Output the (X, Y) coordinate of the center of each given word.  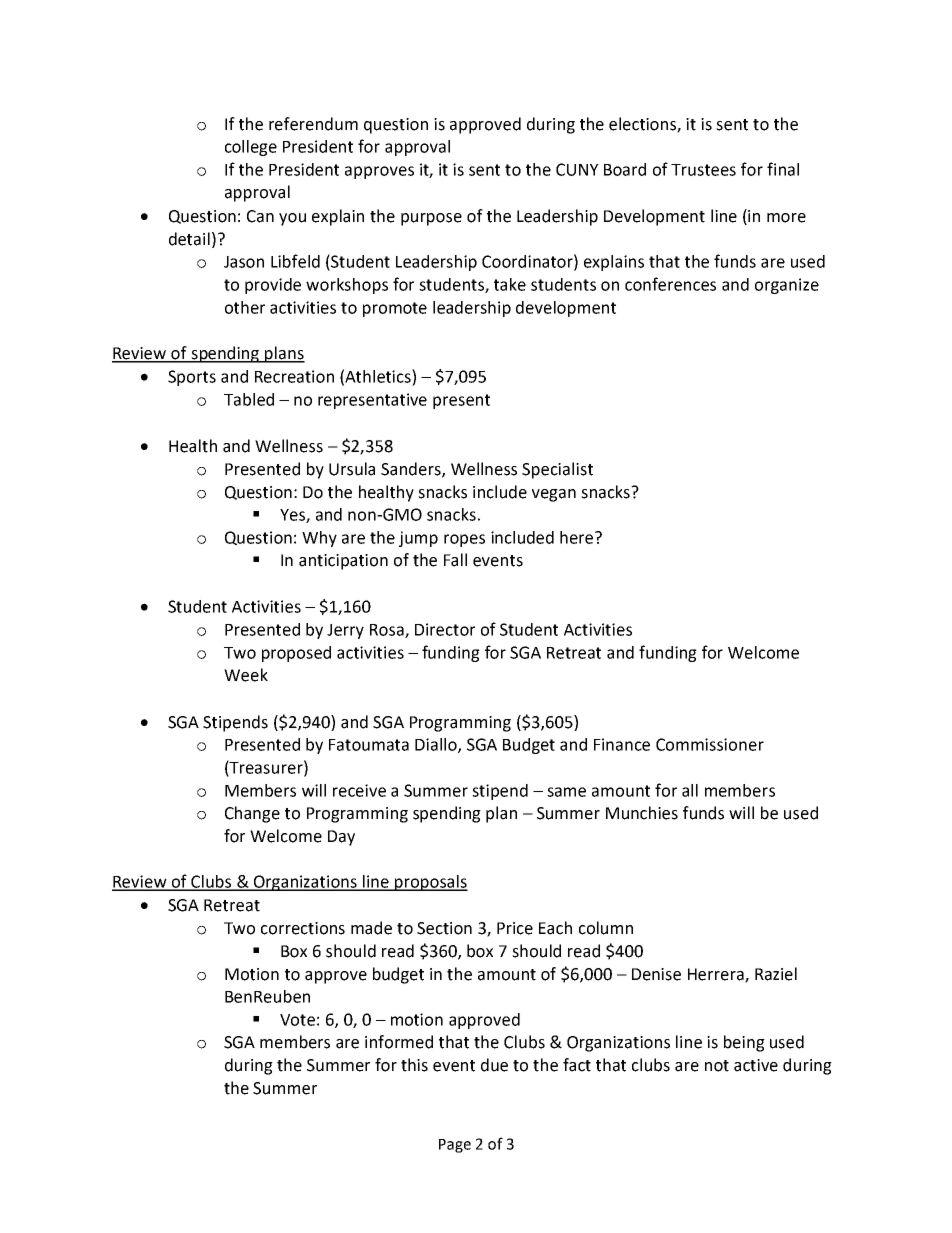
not (717, 1066)
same (566, 792)
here (578, 537)
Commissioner (710, 744)
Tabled (249, 399)
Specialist (557, 470)
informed (399, 1042)
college (251, 148)
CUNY (577, 169)
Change (252, 814)
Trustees (703, 170)
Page (455, 1146)
